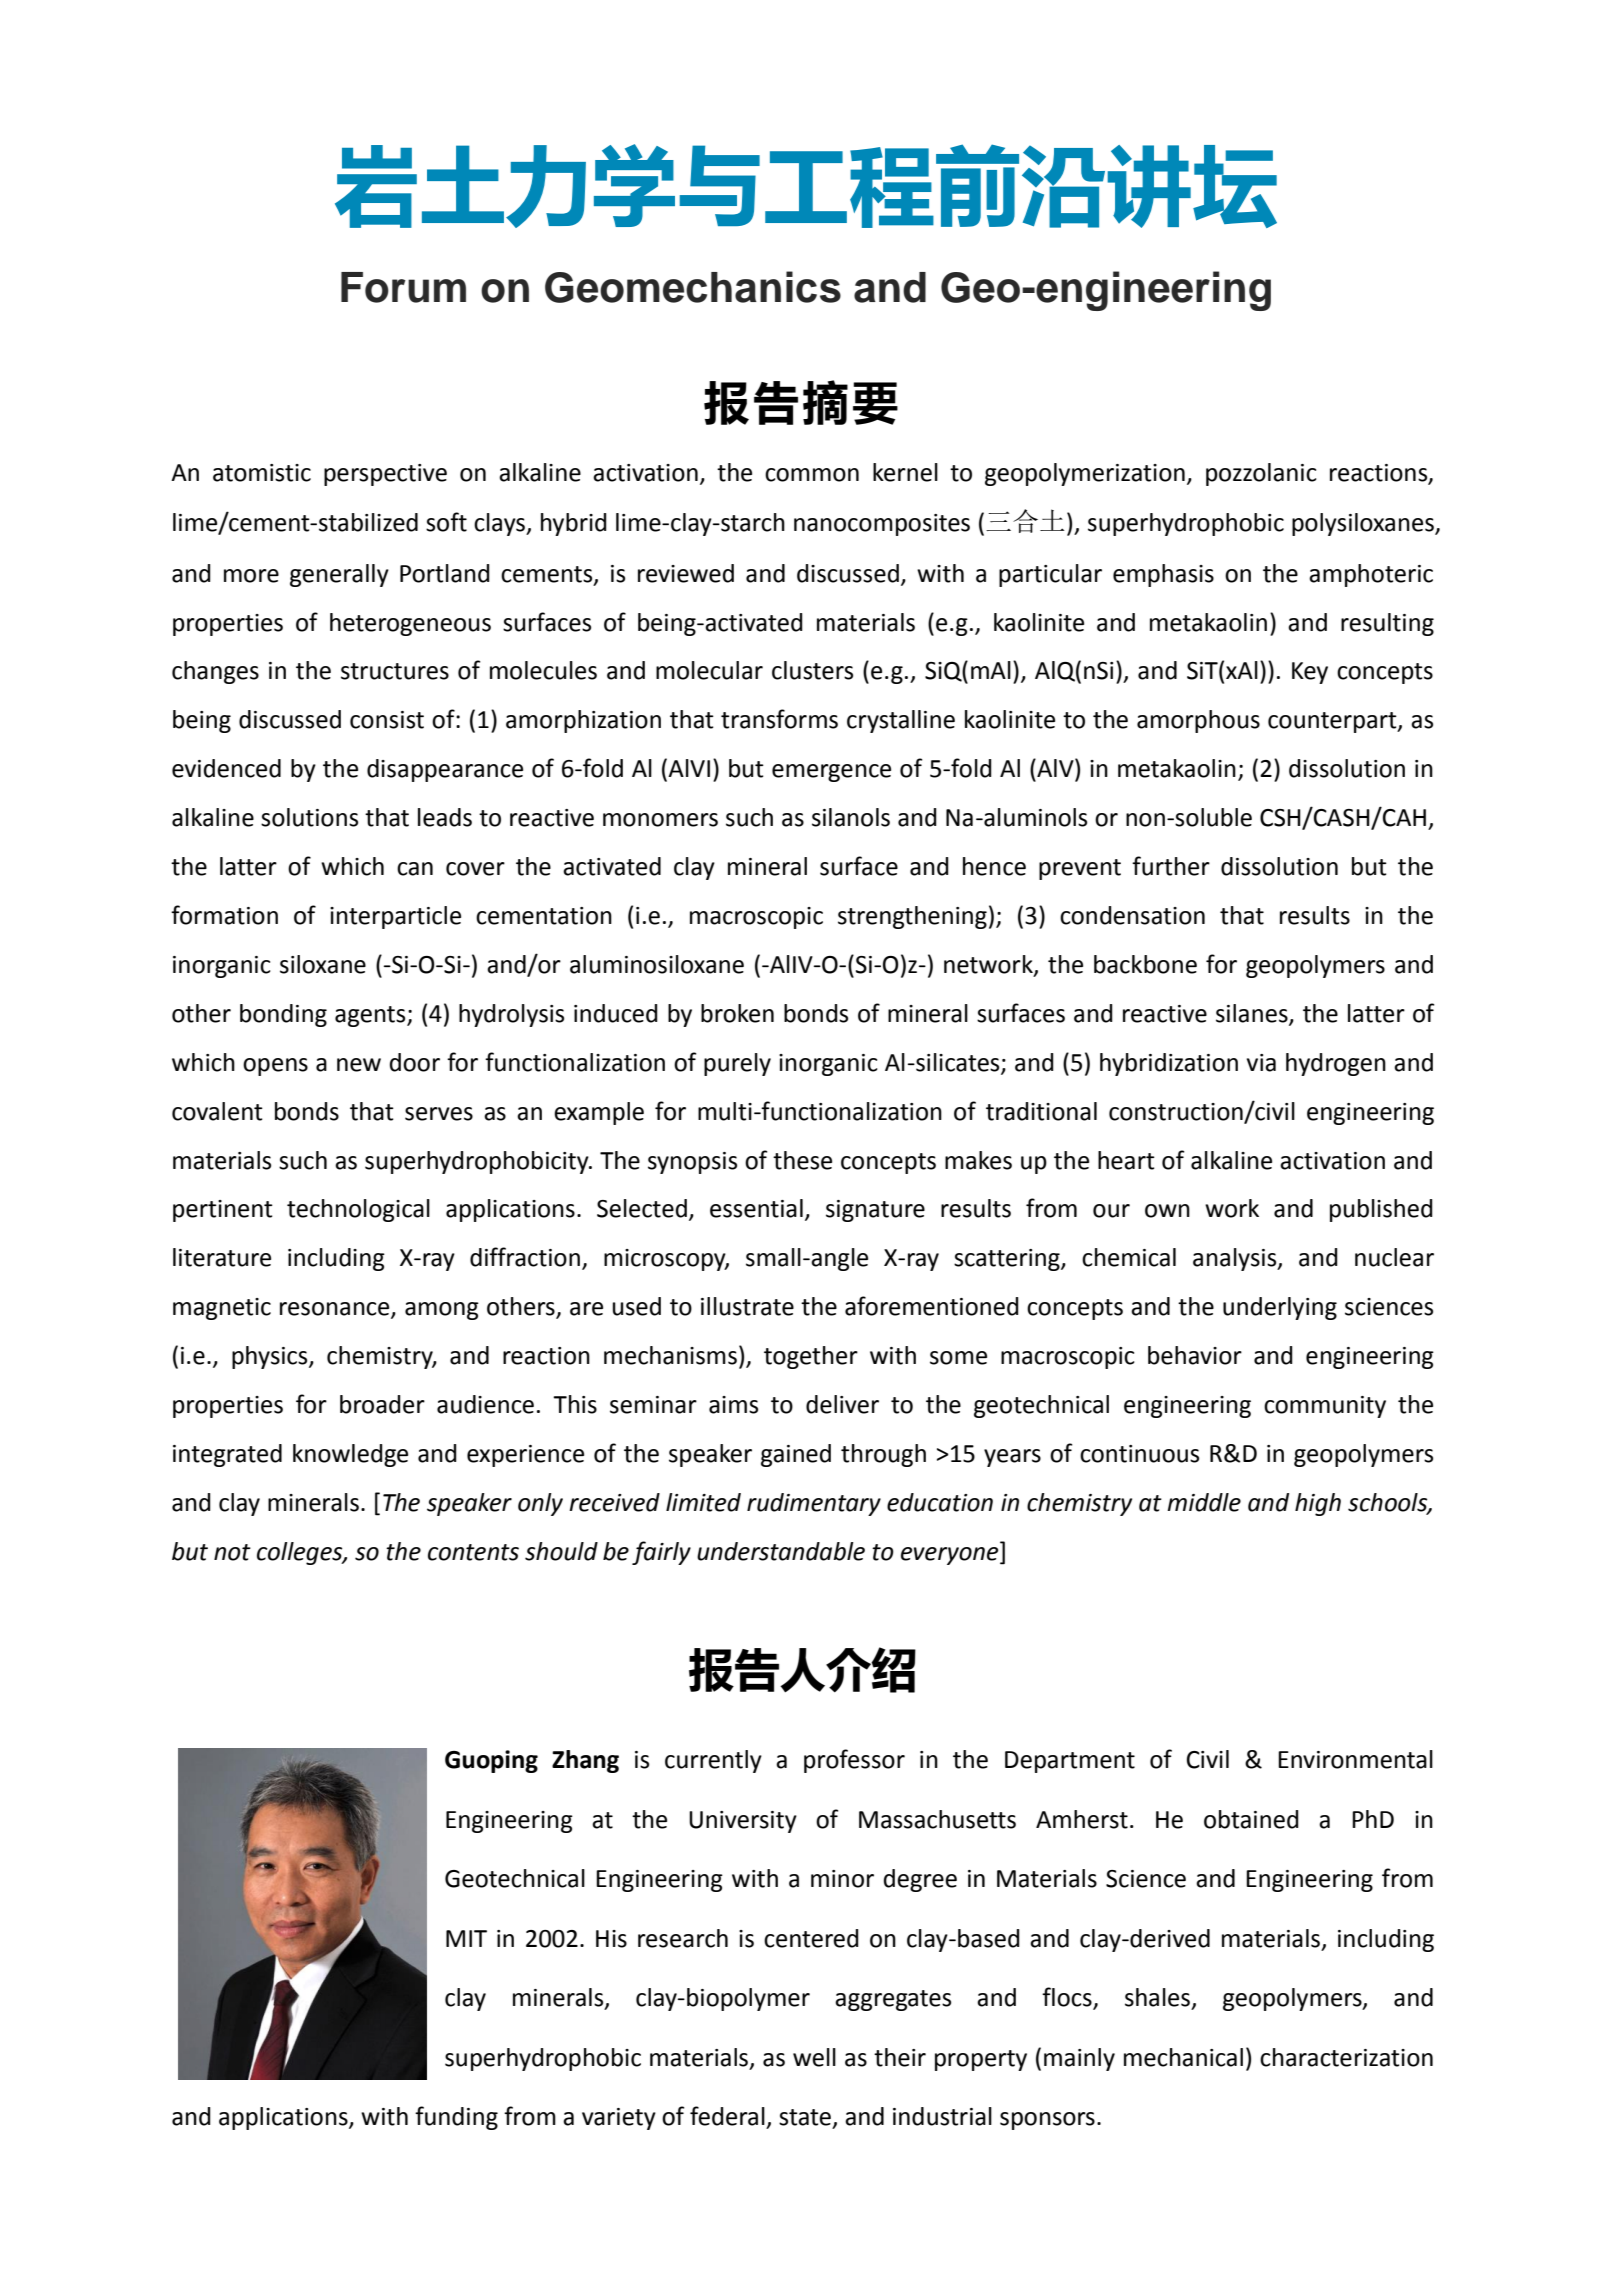 The height and width of the screenshot is (2271, 1606). What do you see at coordinates (473, 1552) in the screenshot?
I see `contents` at bounding box center [473, 1552].
